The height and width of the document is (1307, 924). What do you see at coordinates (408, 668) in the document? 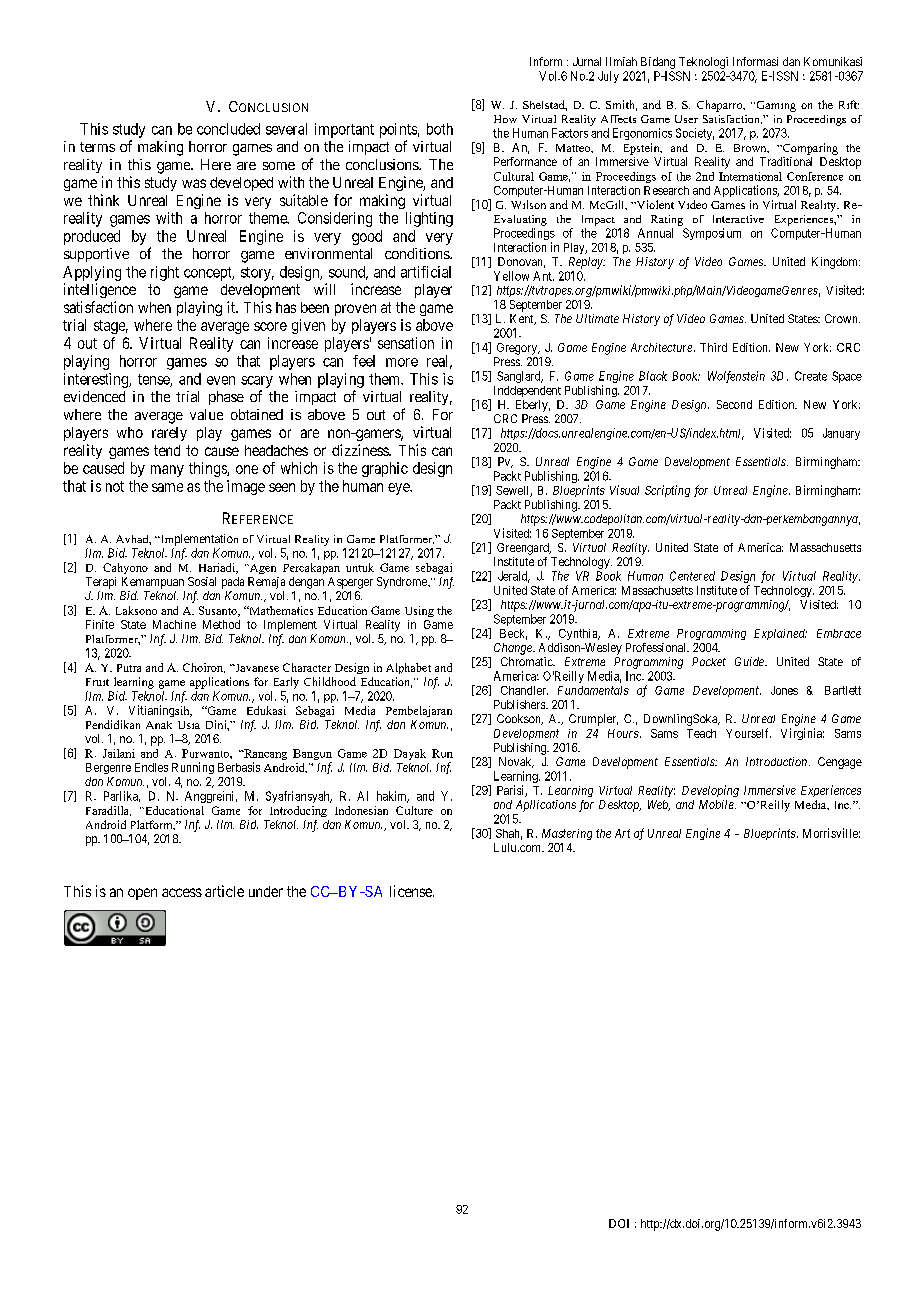
I see `Alphabet` at bounding box center [408, 668].
